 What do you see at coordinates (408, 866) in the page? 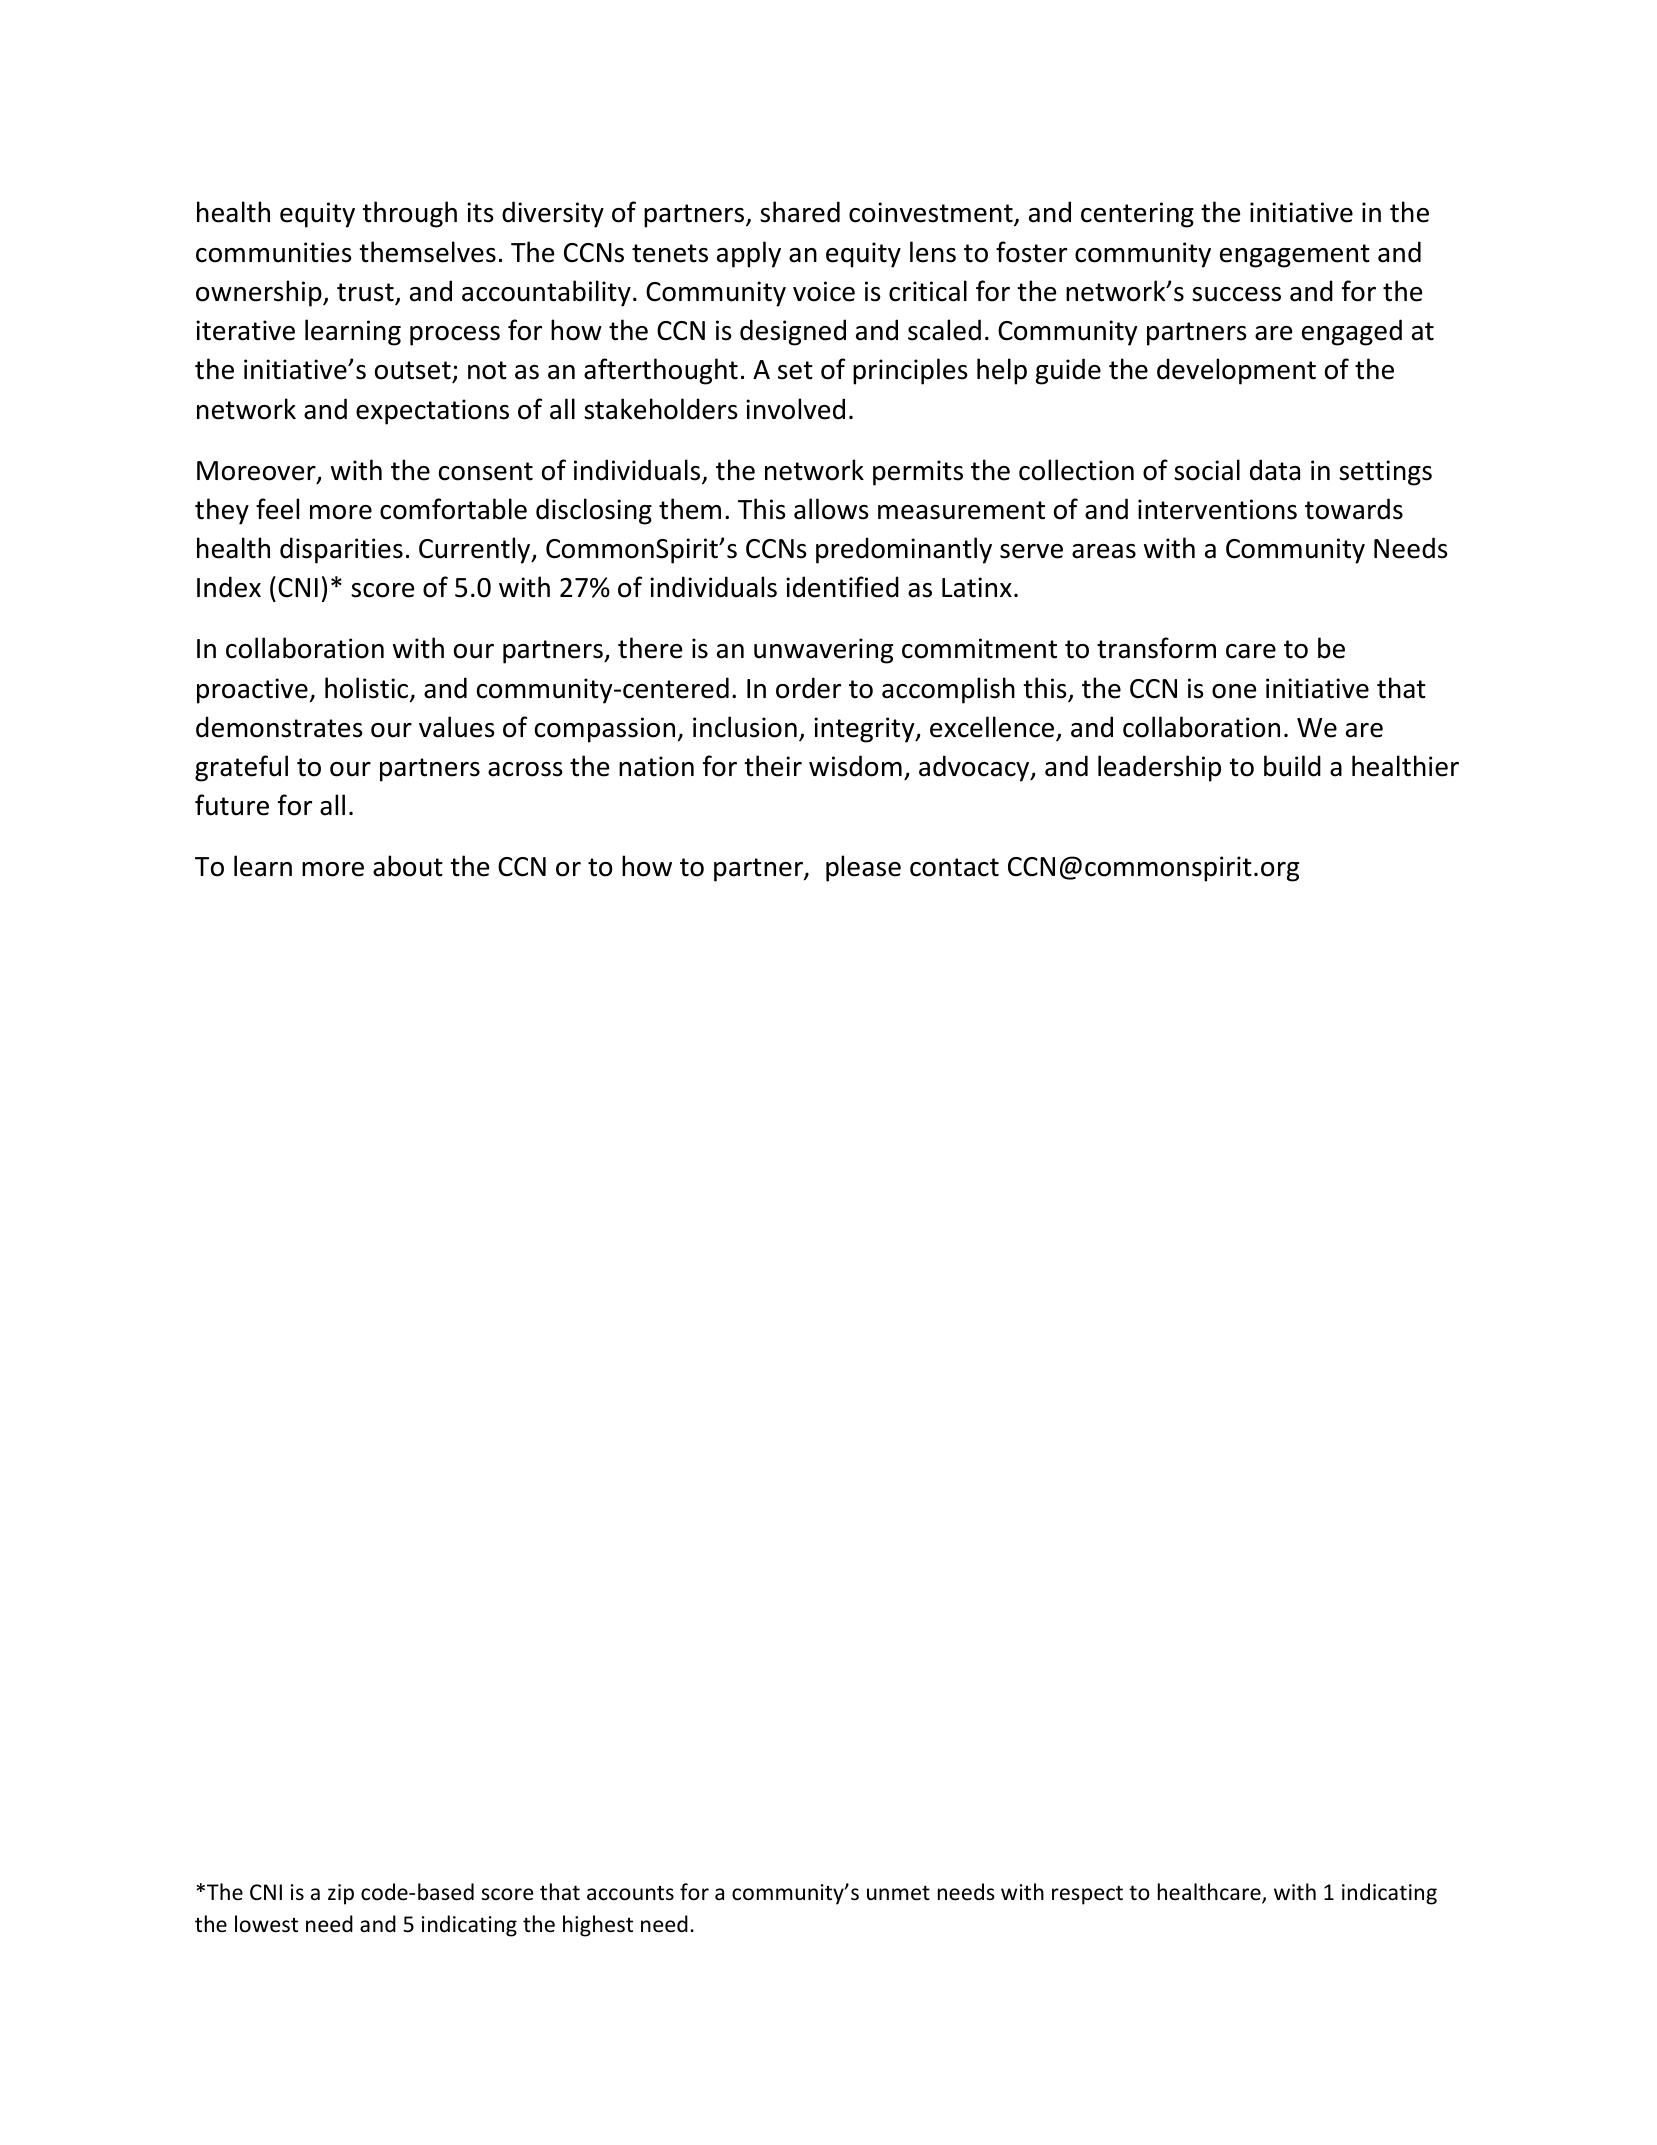
I see `about` at bounding box center [408, 866].
